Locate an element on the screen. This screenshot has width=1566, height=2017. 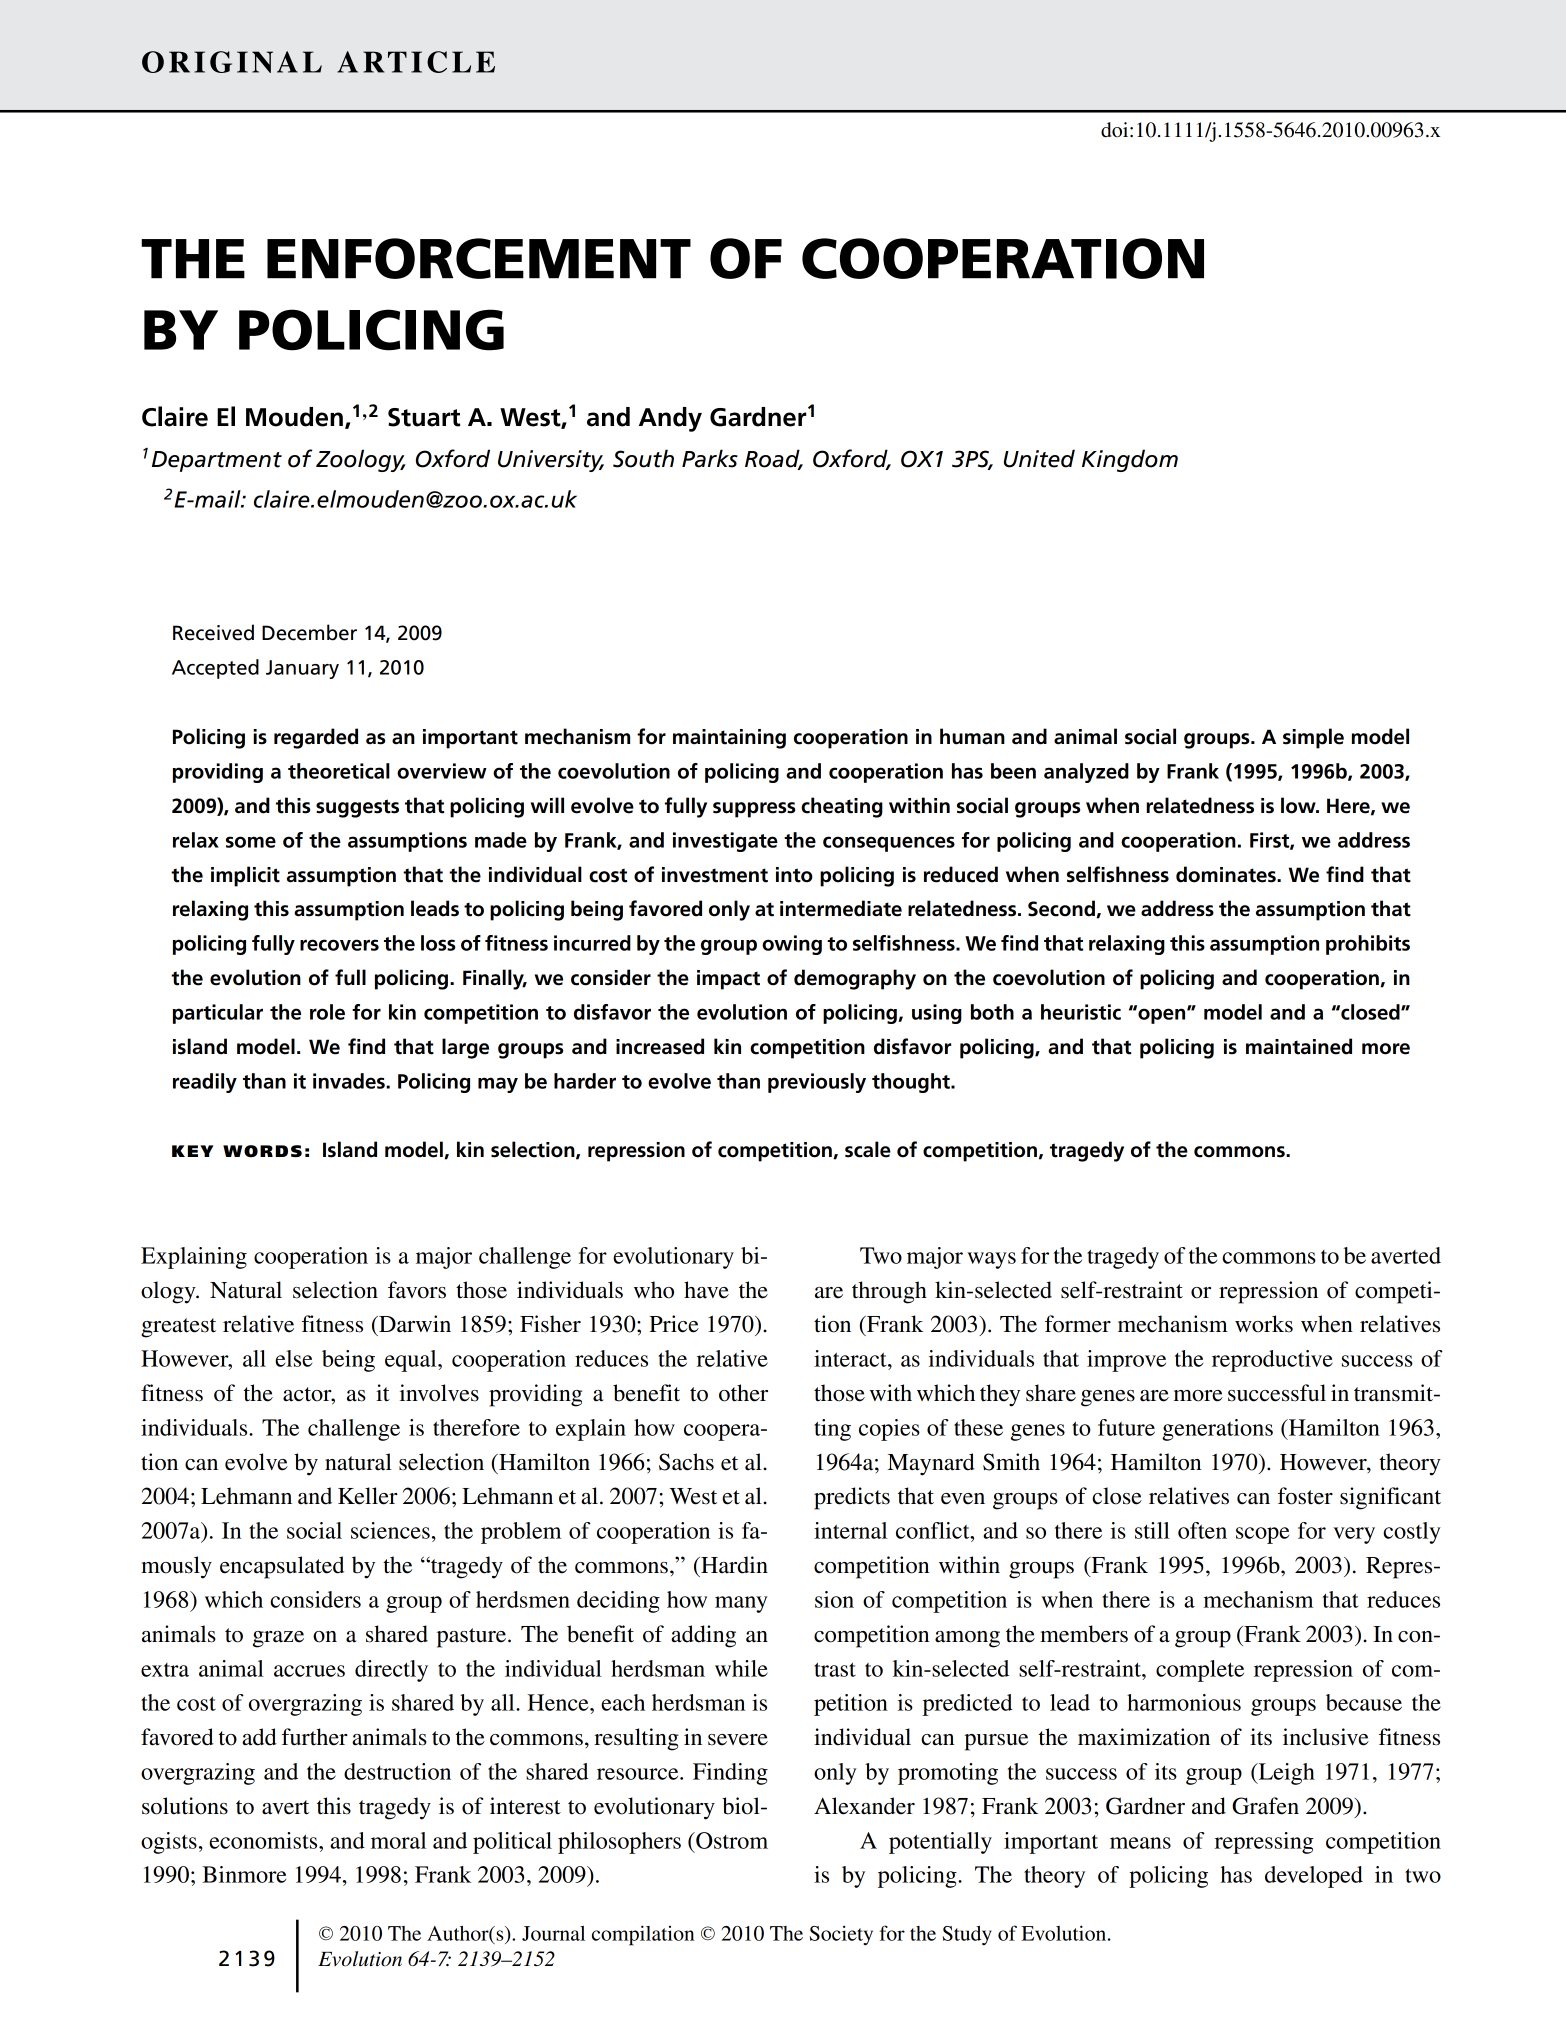
invades is located at coordinates (350, 1081).
